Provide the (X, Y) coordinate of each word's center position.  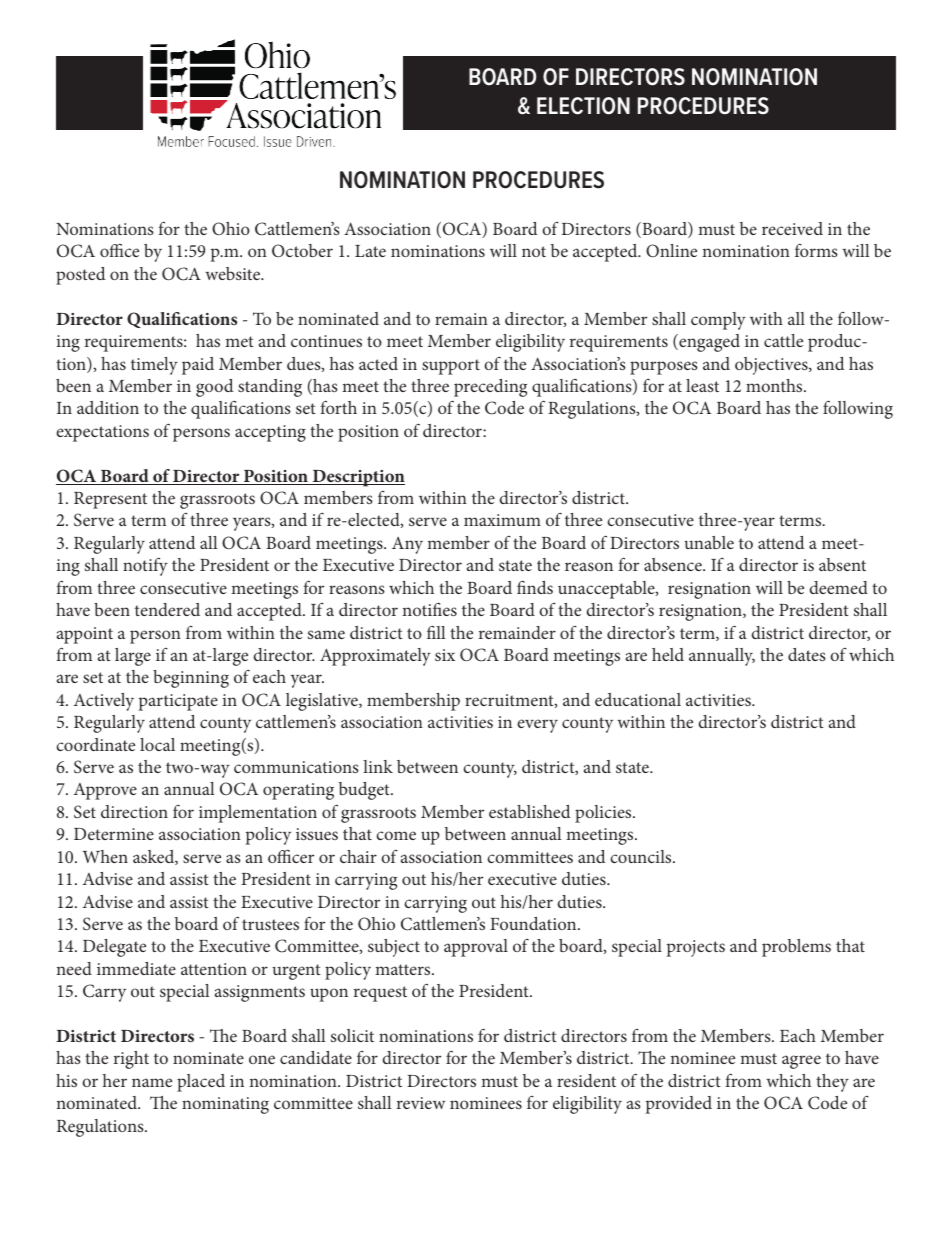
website (234, 273)
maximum (502, 520)
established (529, 811)
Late (370, 251)
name (152, 1082)
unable (709, 542)
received (792, 228)
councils (642, 856)
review (421, 1103)
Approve (105, 791)
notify (145, 566)
